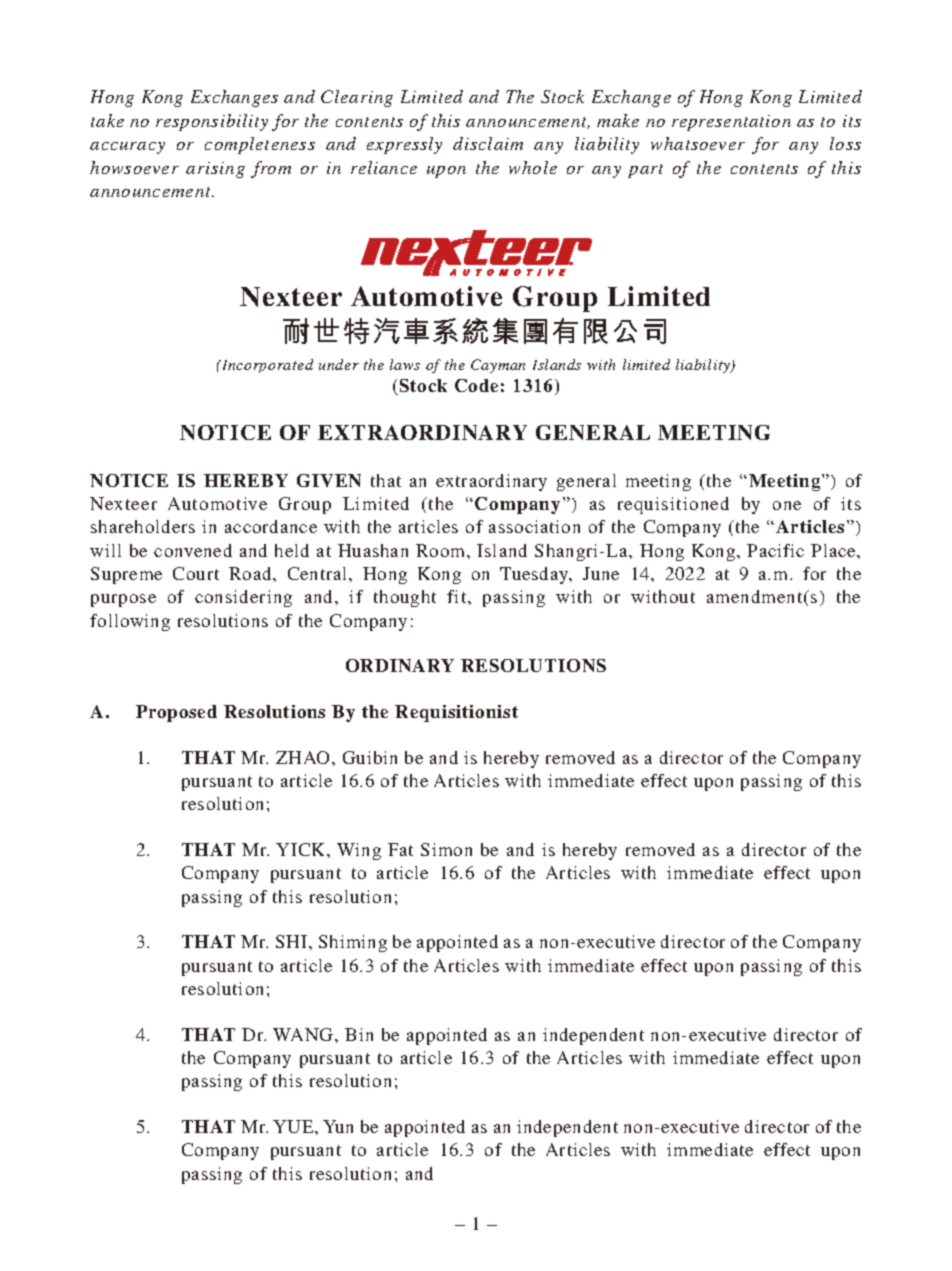 The width and height of the image is (952, 1271). I want to click on representation, so click(731, 123).
